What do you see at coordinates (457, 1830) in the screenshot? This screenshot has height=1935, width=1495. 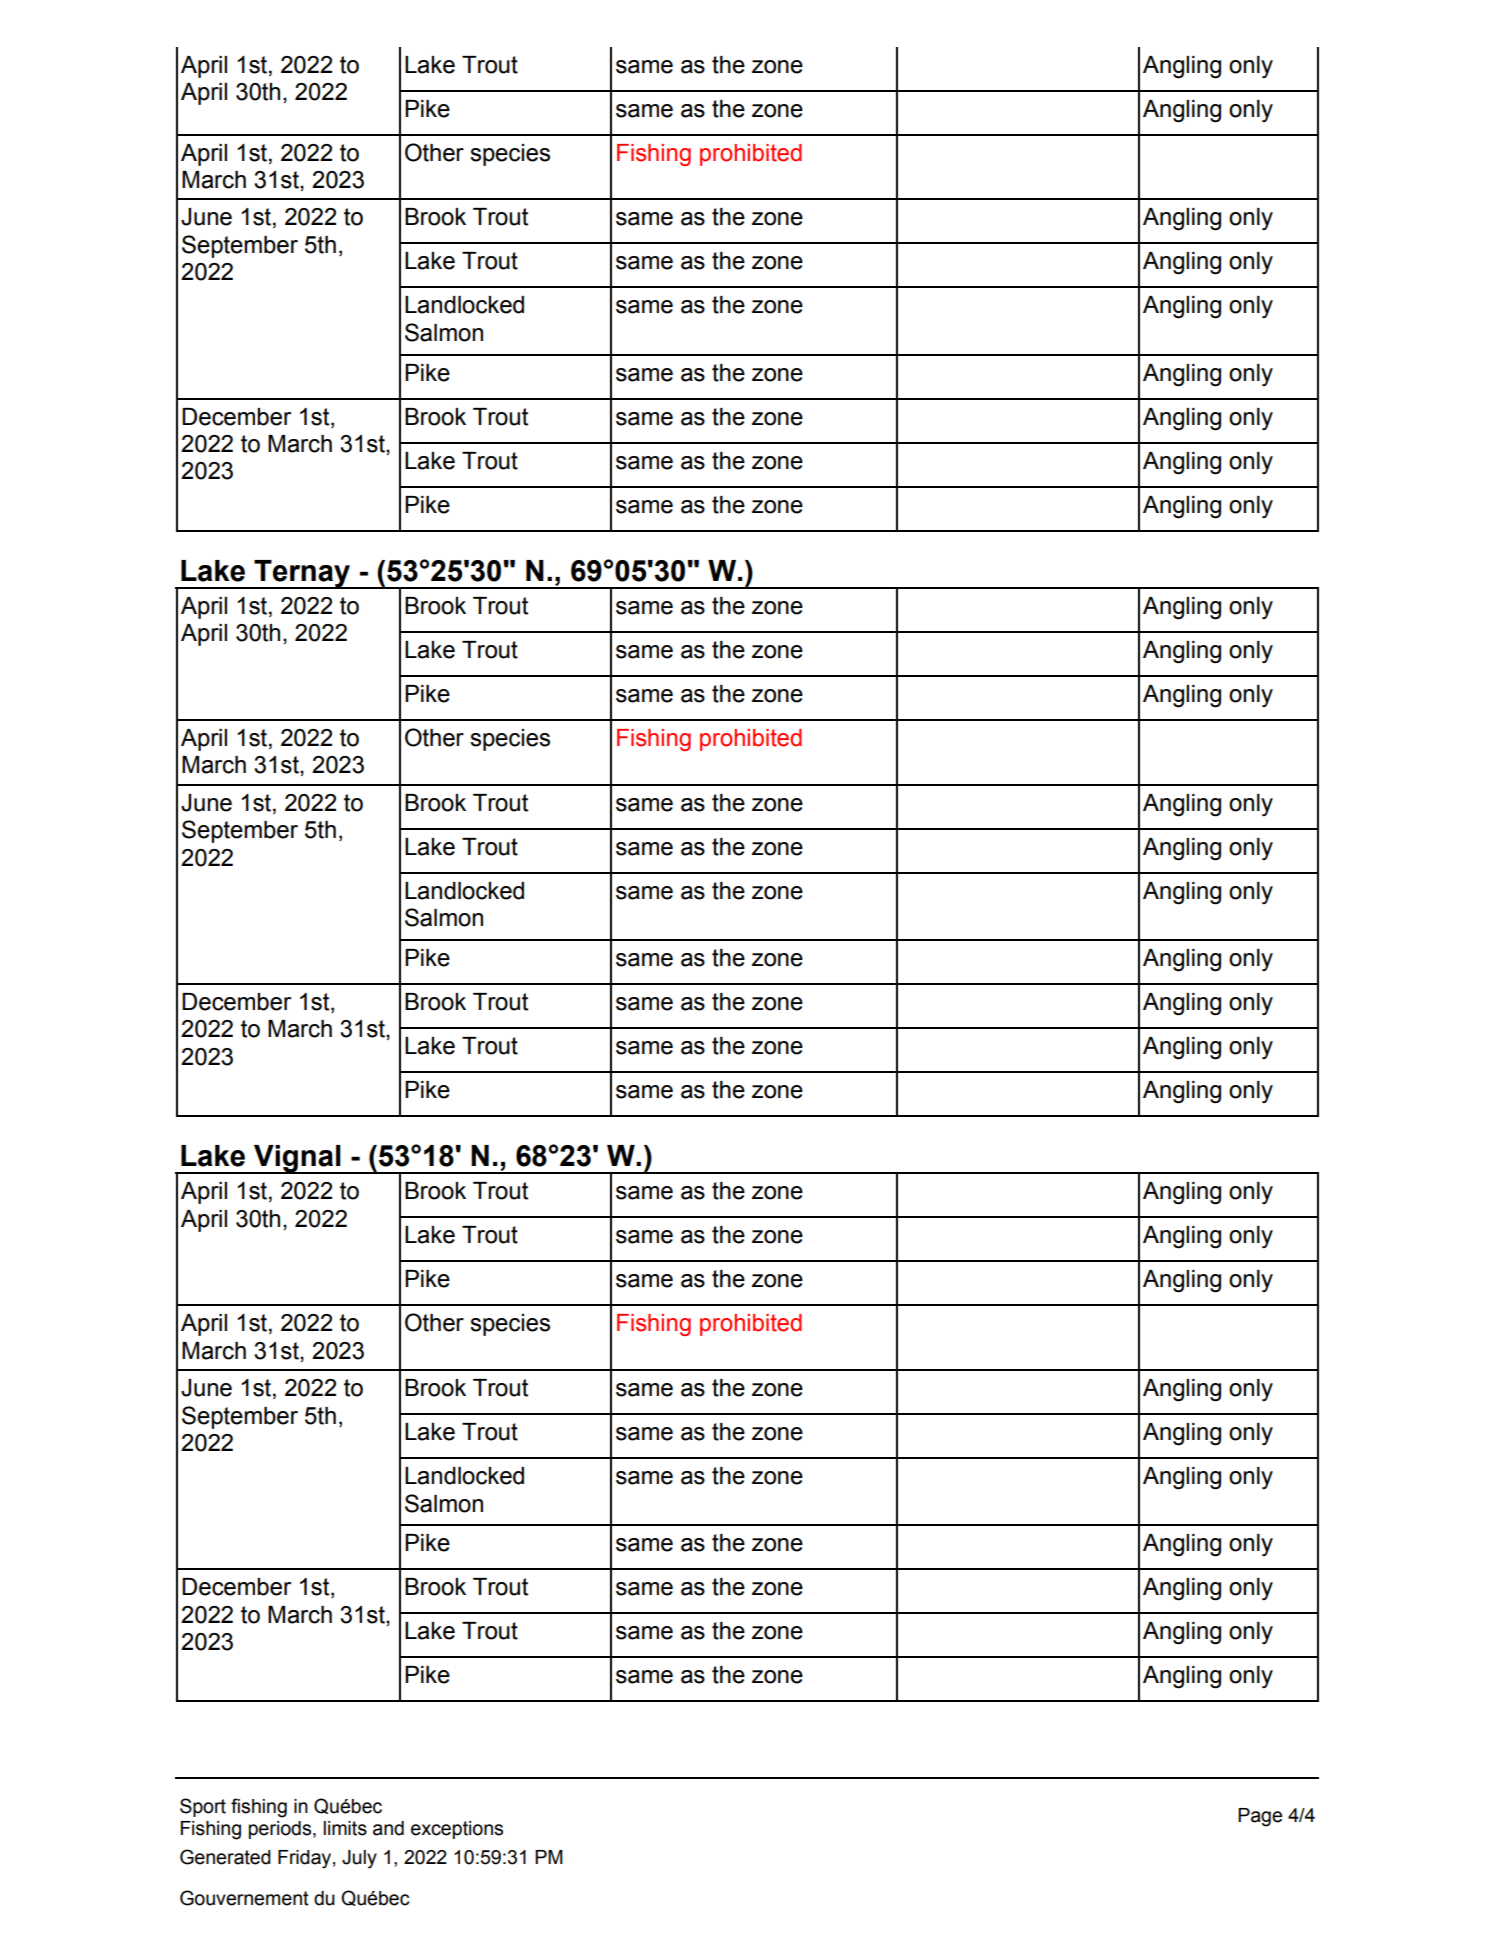 I see `exceptions` at bounding box center [457, 1830].
